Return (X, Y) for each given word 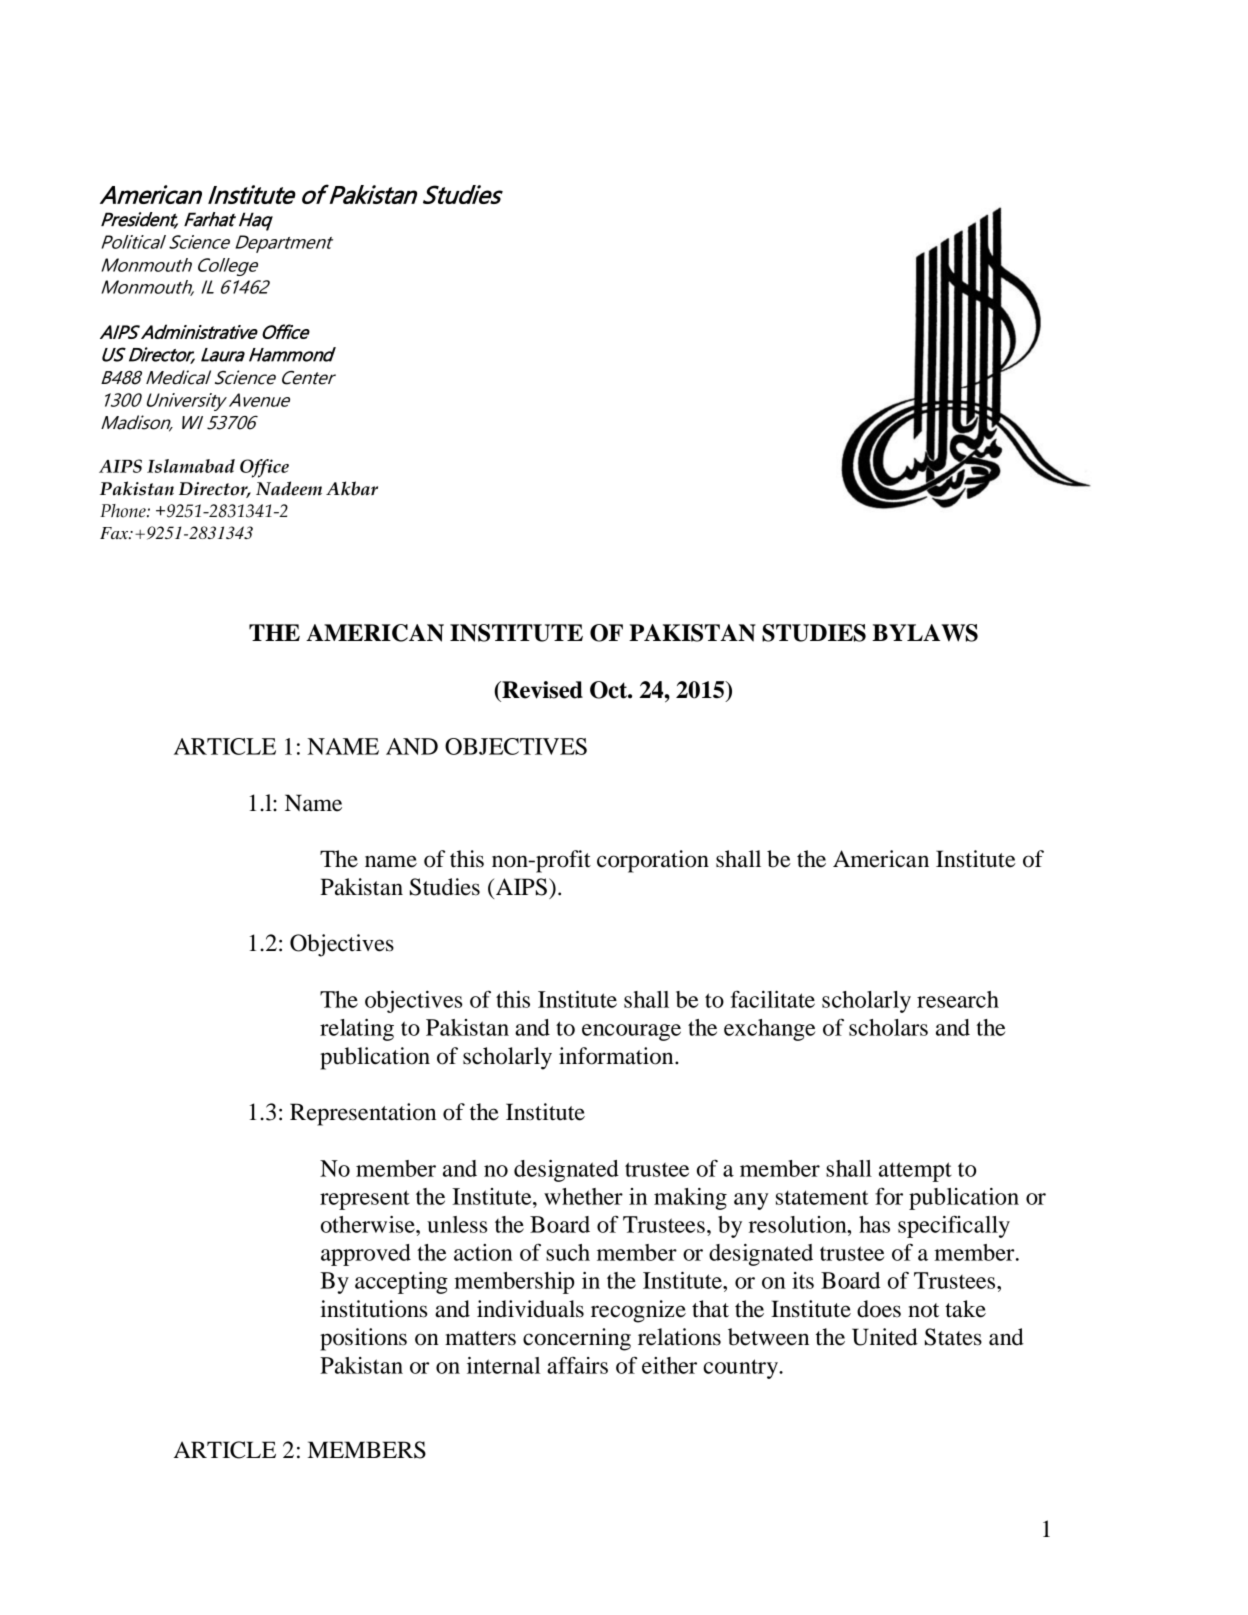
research (958, 999)
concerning (577, 1339)
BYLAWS (925, 633)
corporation (653, 861)
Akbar (352, 488)
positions (363, 1339)
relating (357, 1030)
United (885, 1337)
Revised (541, 690)
